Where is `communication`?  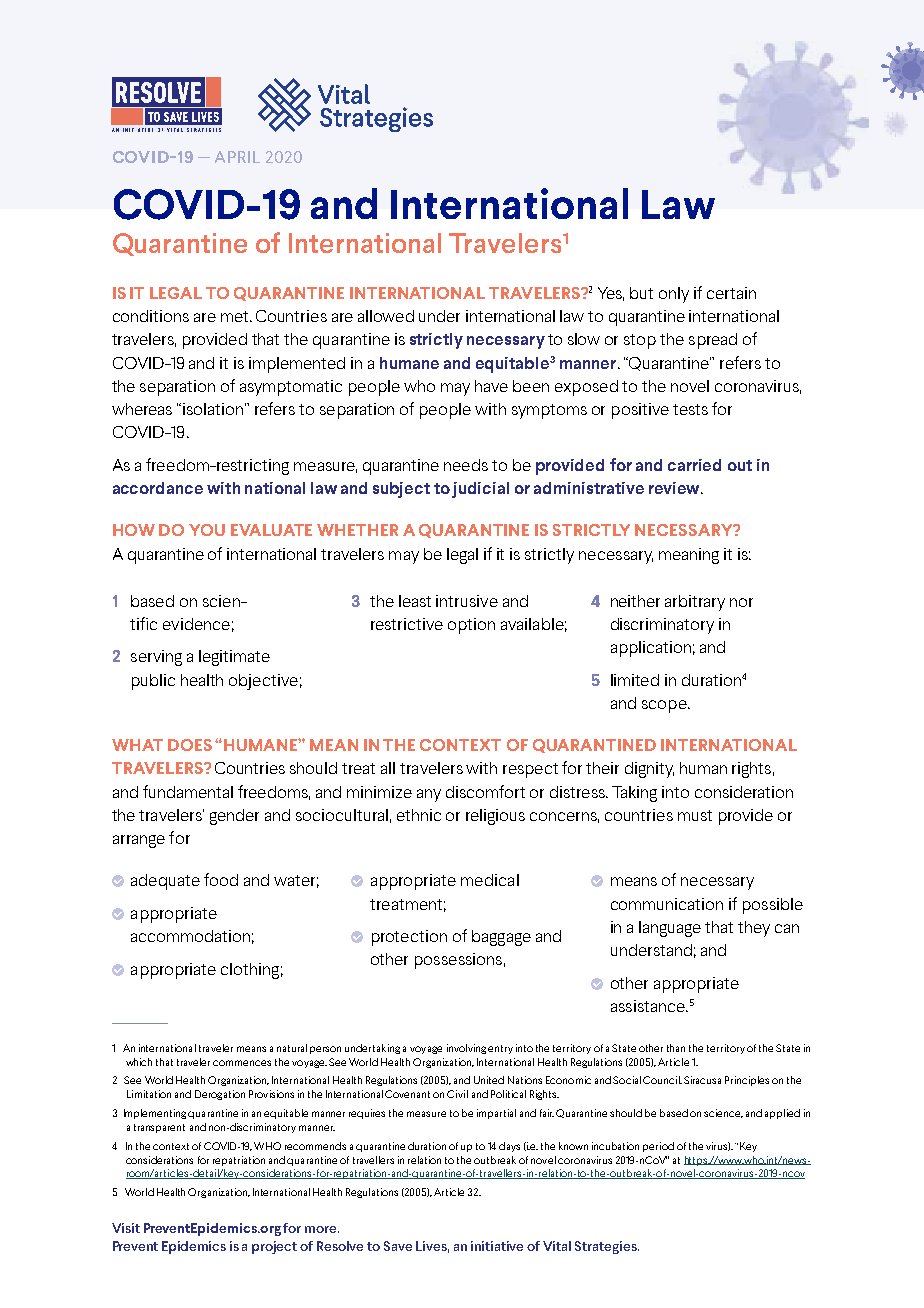 communication is located at coordinates (667, 904).
